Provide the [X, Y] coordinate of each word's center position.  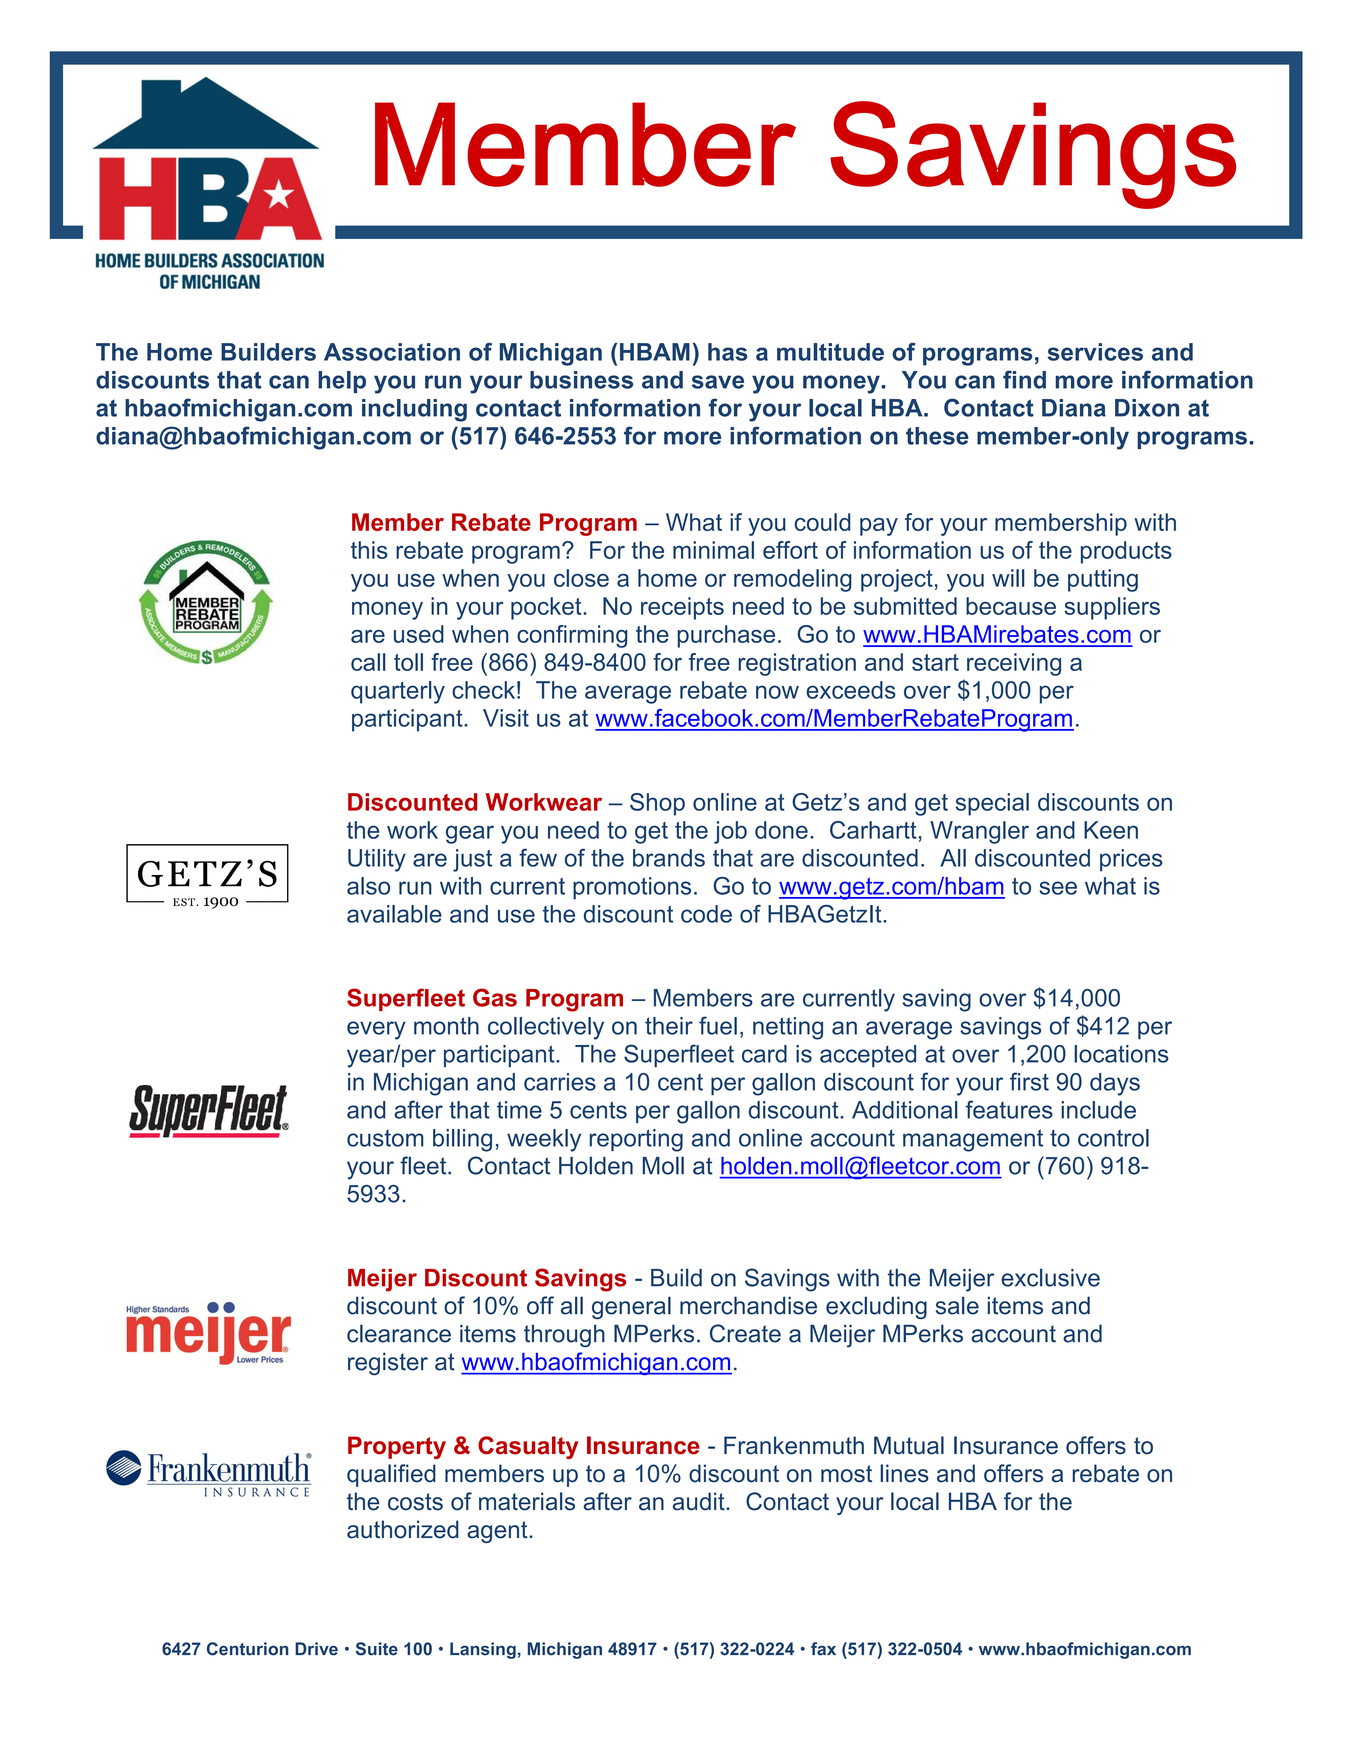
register [388, 1363]
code [706, 914]
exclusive [1050, 1277]
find [1024, 379]
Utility [377, 860]
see [1058, 888]
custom [385, 1138]
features [1009, 1109]
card [764, 1054]
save [718, 382]
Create [745, 1333]
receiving [1014, 664]
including [414, 410]
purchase [726, 636]
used [419, 634]
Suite [377, 1649]
